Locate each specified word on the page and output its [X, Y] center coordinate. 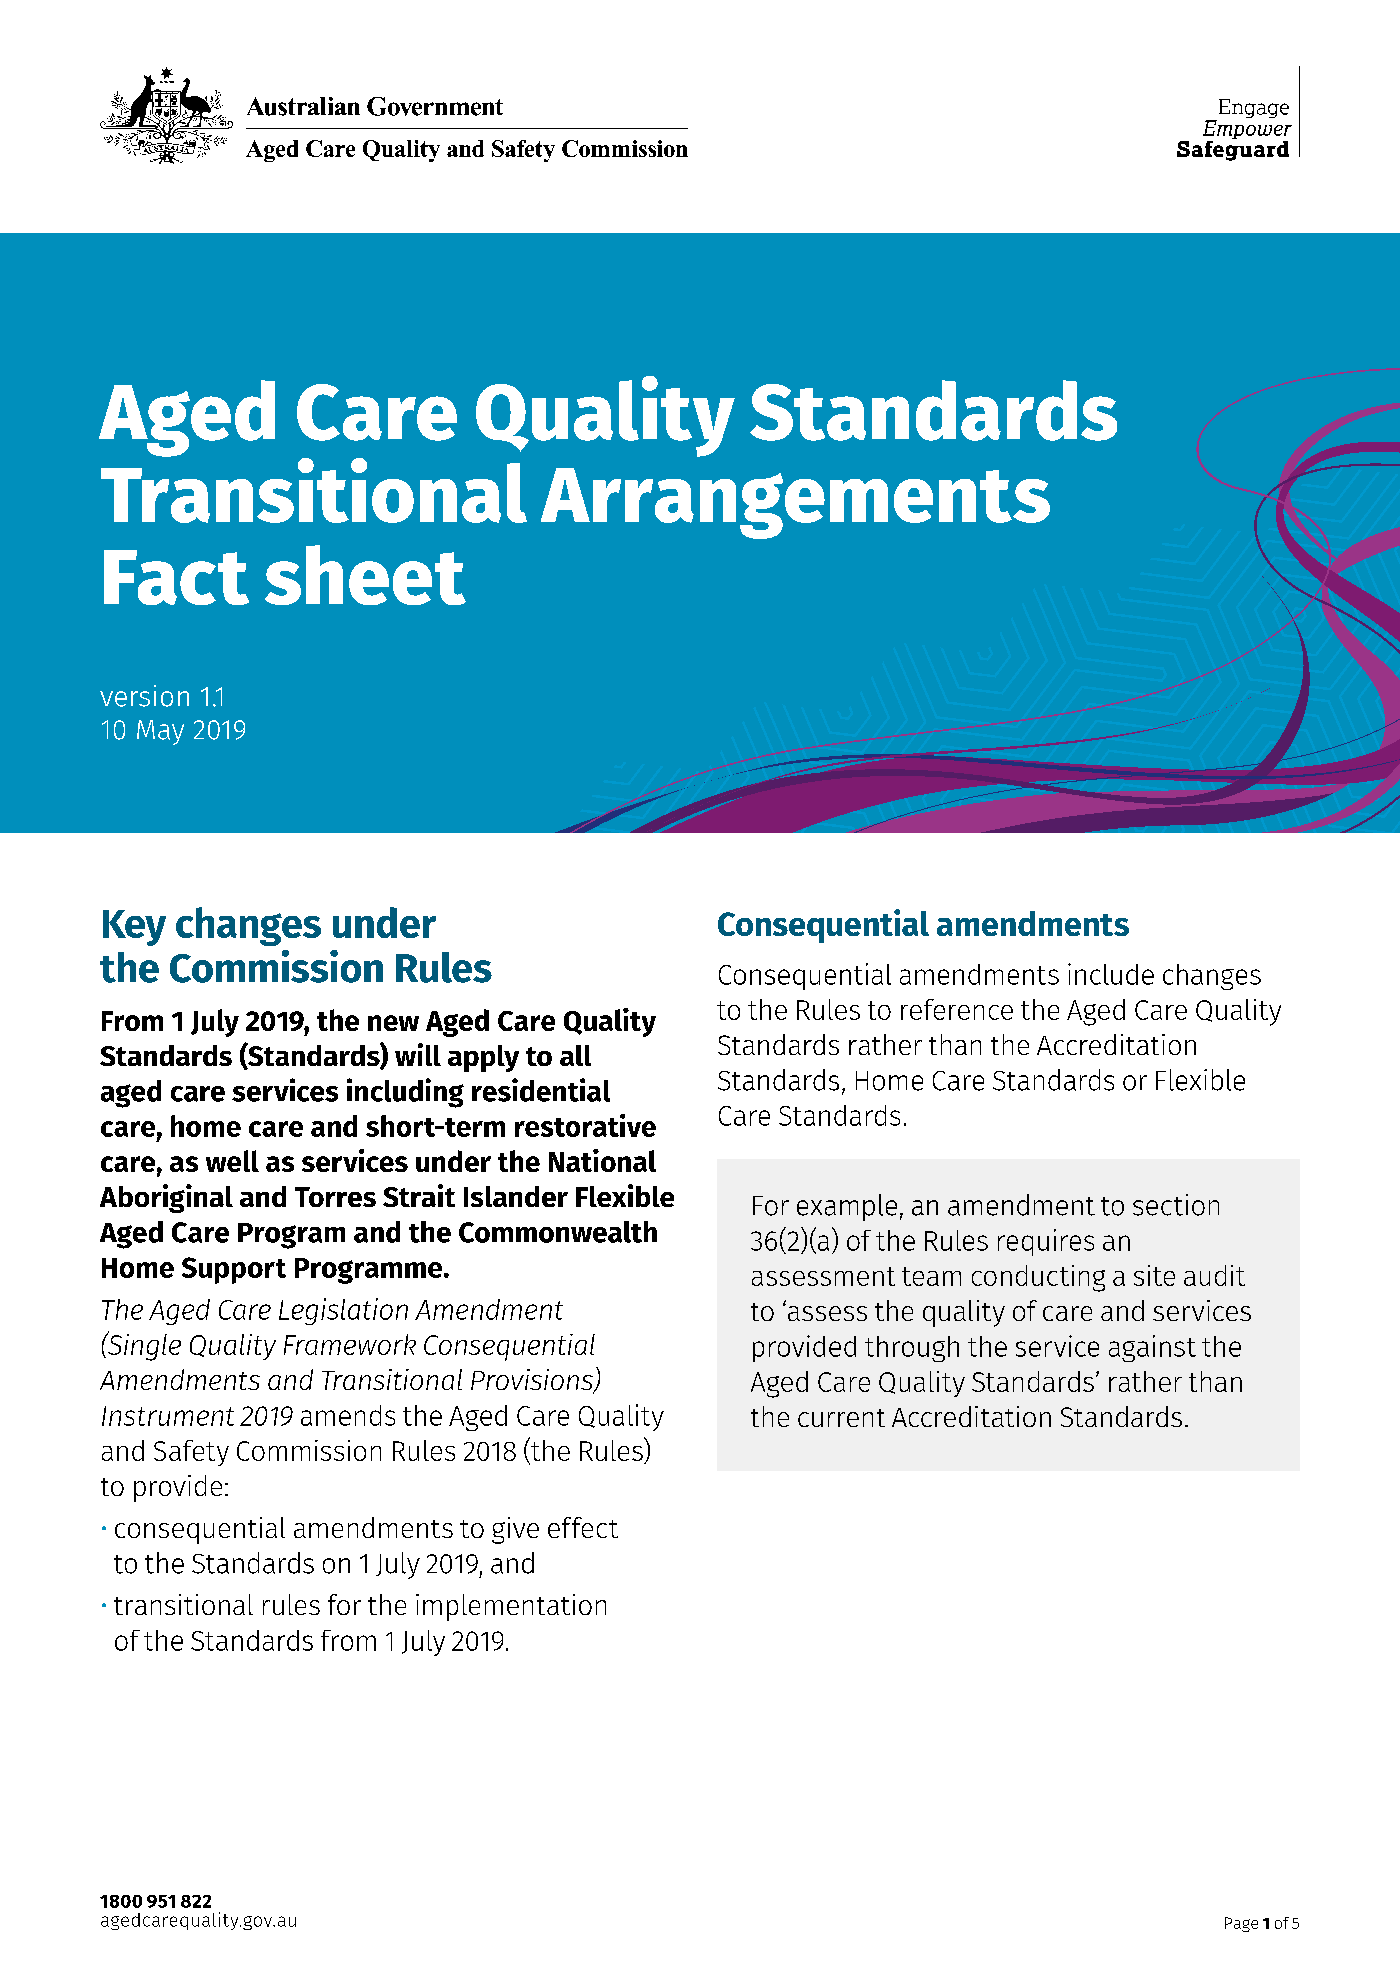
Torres [335, 1197]
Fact [176, 577]
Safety [191, 1453]
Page [1241, 1924]
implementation [511, 1607]
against [1152, 1348]
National [602, 1160]
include [1111, 974]
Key [134, 928]
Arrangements [795, 503]
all [575, 1055]
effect [583, 1527]
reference [957, 1009]
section [1176, 1205]
